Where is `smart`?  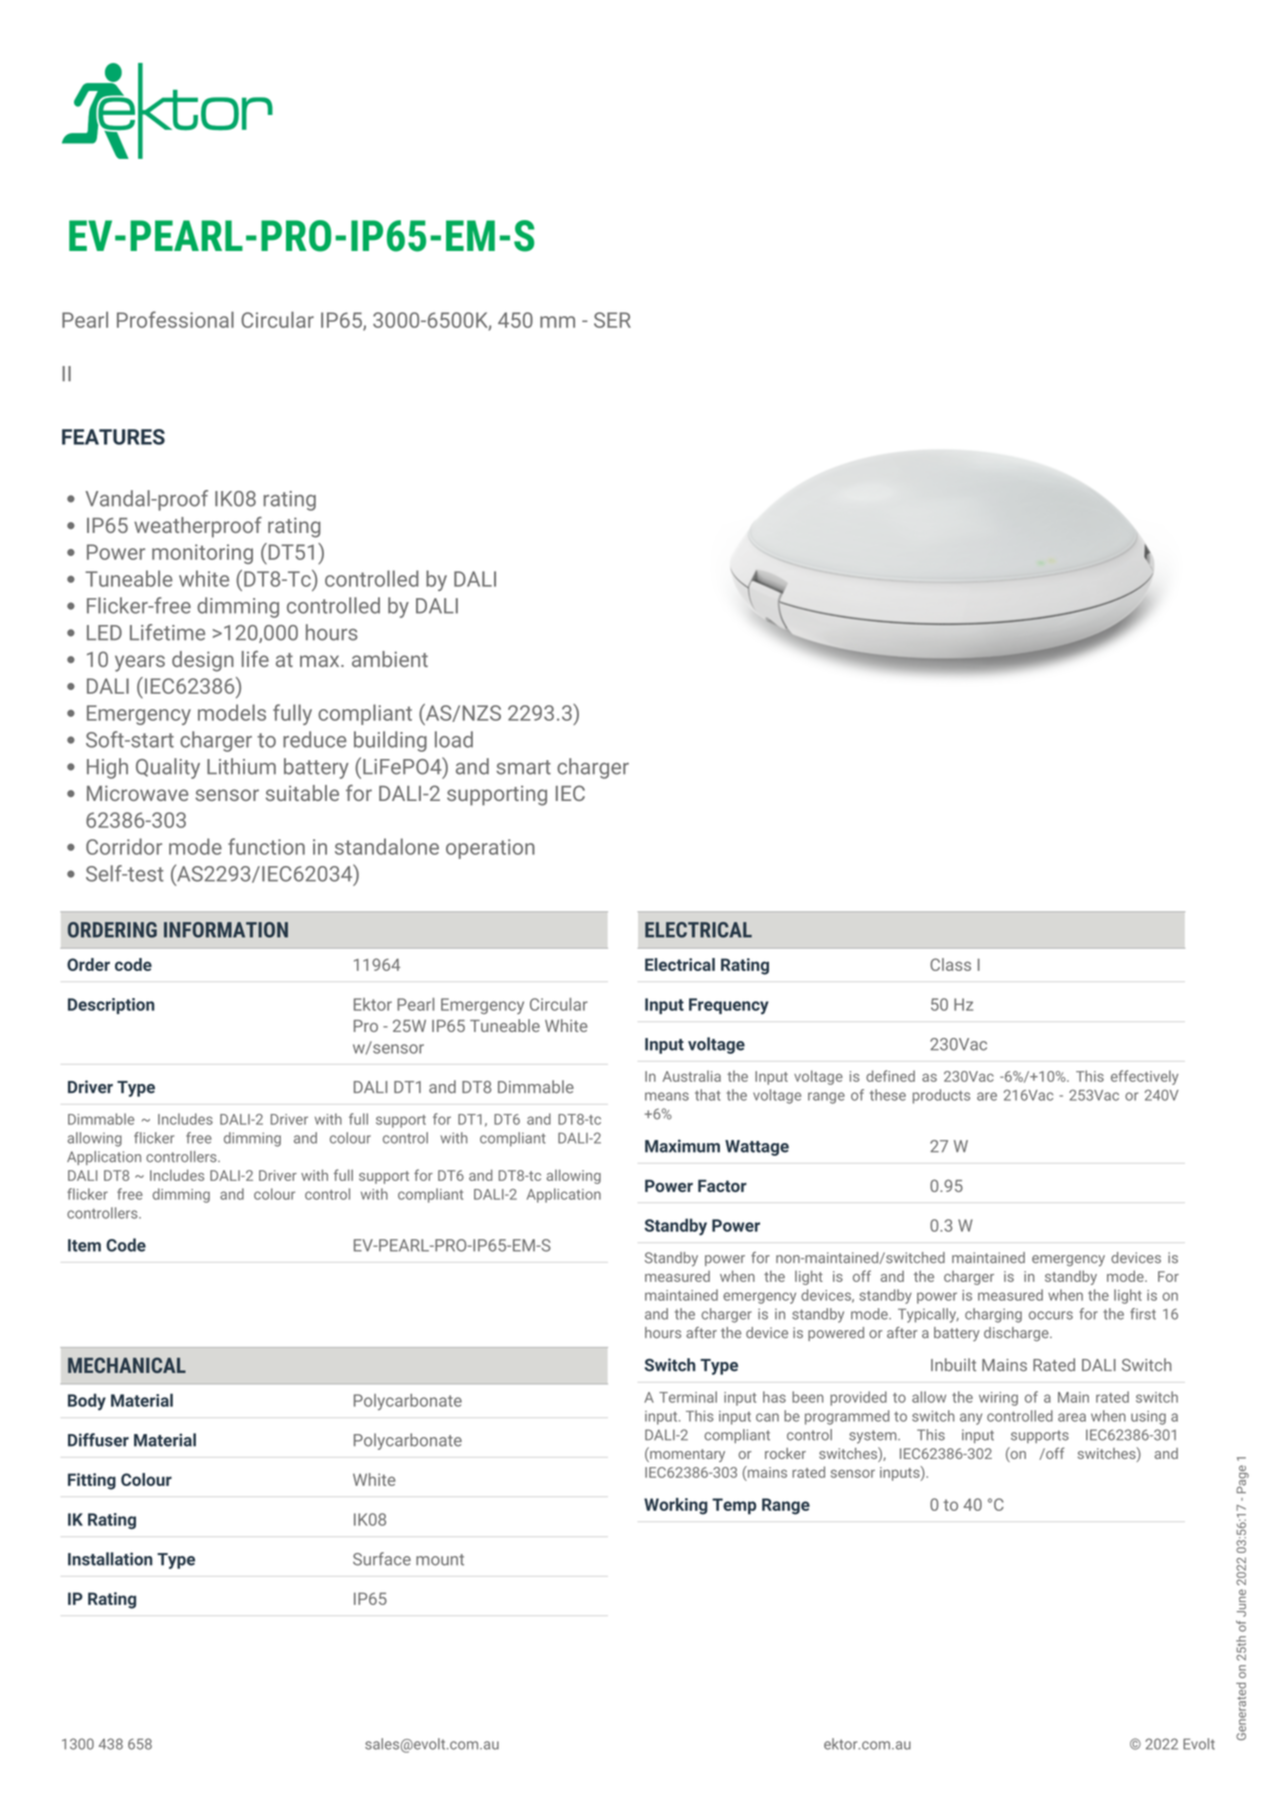 smart is located at coordinates (523, 767).
